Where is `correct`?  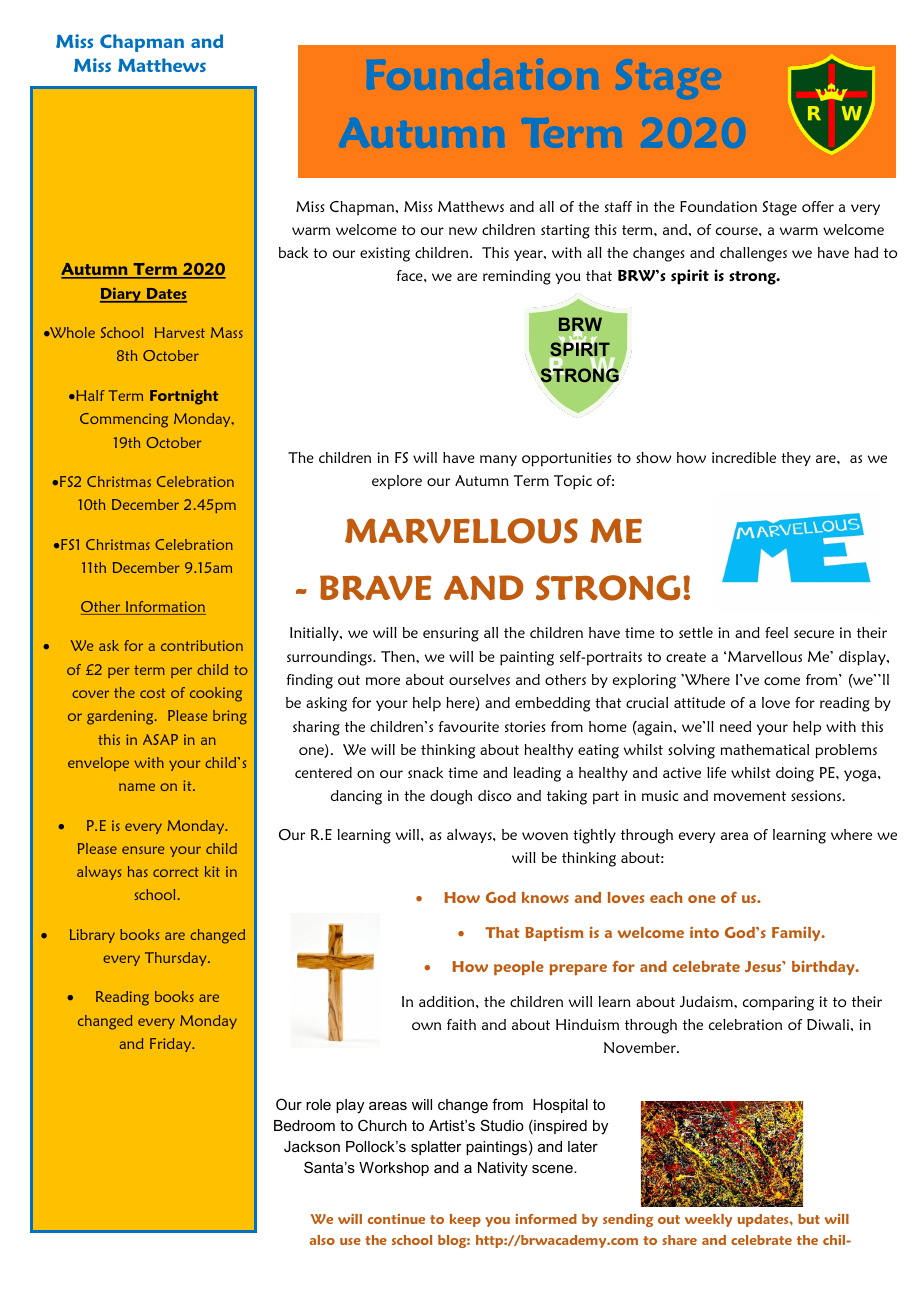
correct is located at coordinates (176, 872).
